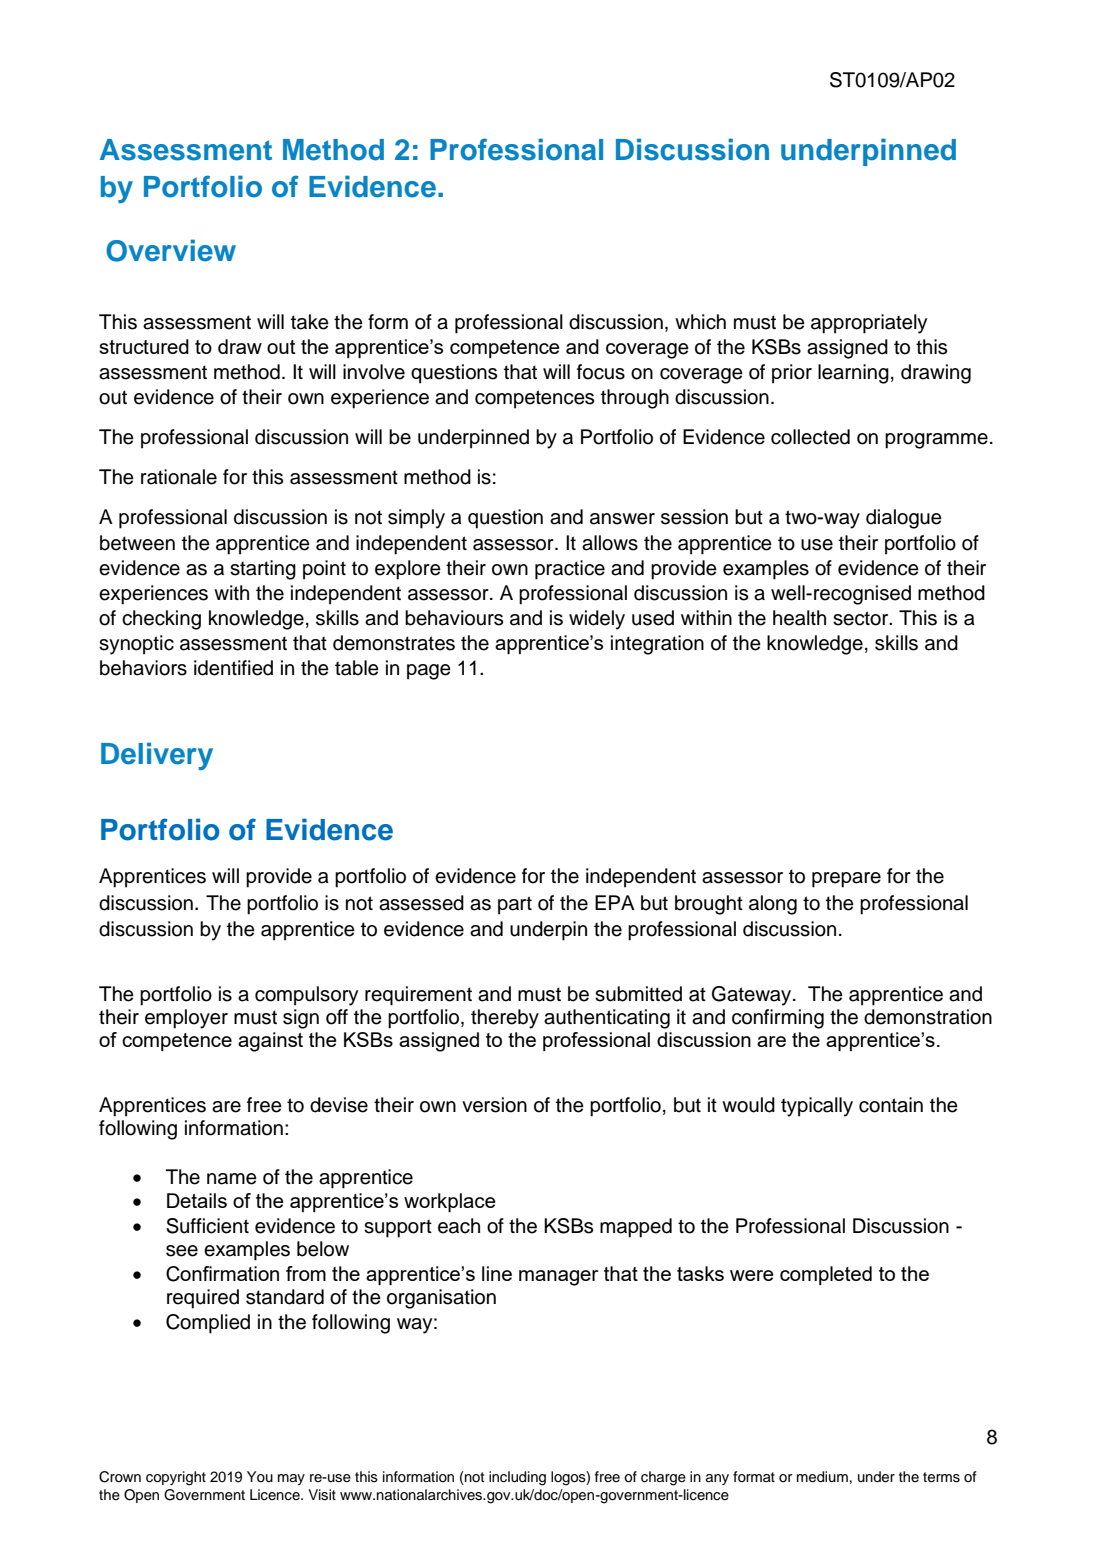  What do you see at coordinates (494, 1105) in the screenshot?
I see `version` at bounding box center [494, 1105].
